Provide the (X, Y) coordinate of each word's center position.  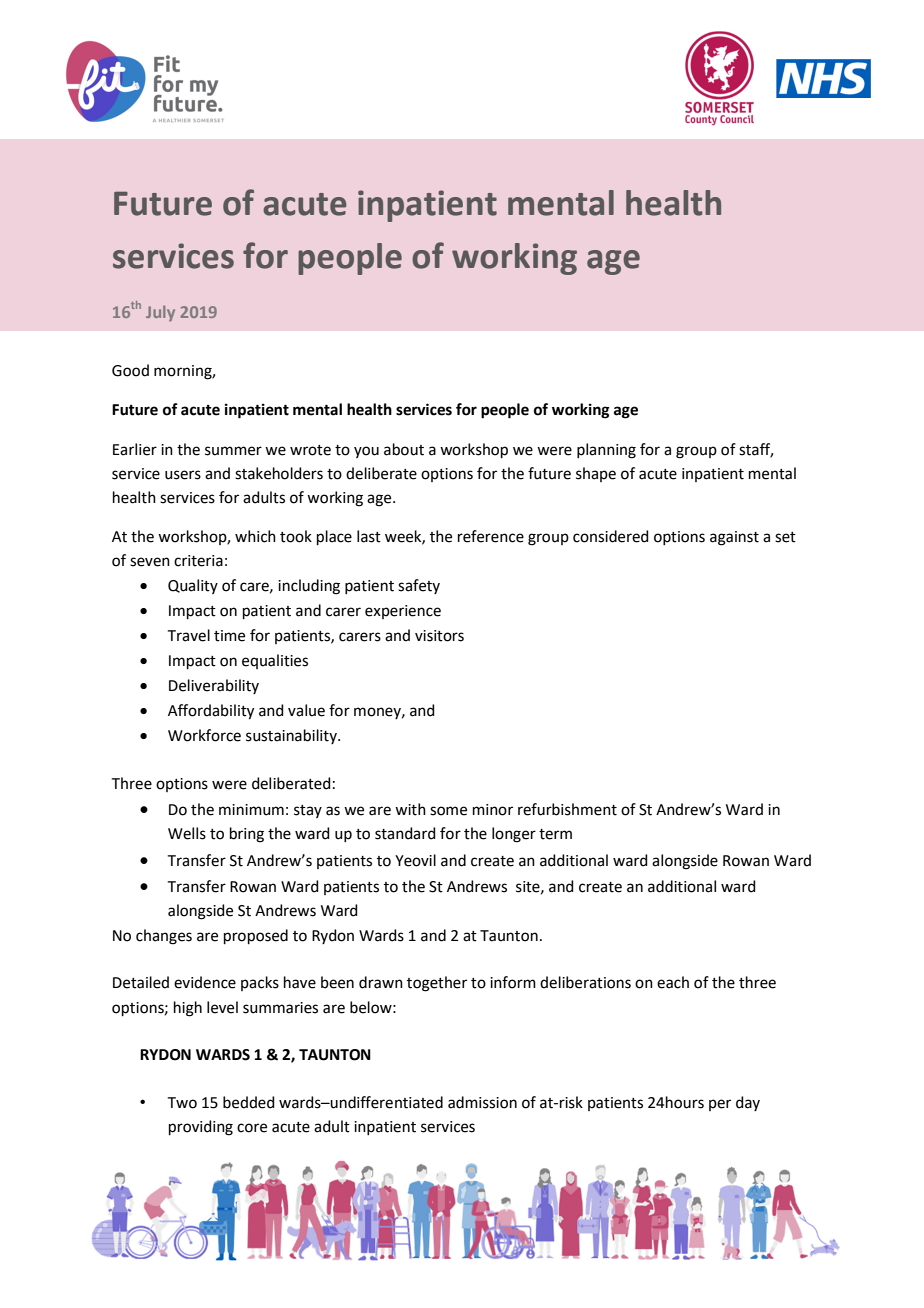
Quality (193, 586)
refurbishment (567, 809)
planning (606, 451)
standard (405, 833)
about (404, 449)
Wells (187, 833)
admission (482, 1102)
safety (419, 586)
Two (182, 1103)
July (160, 313)
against (734, 538)
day (748, 1103)
